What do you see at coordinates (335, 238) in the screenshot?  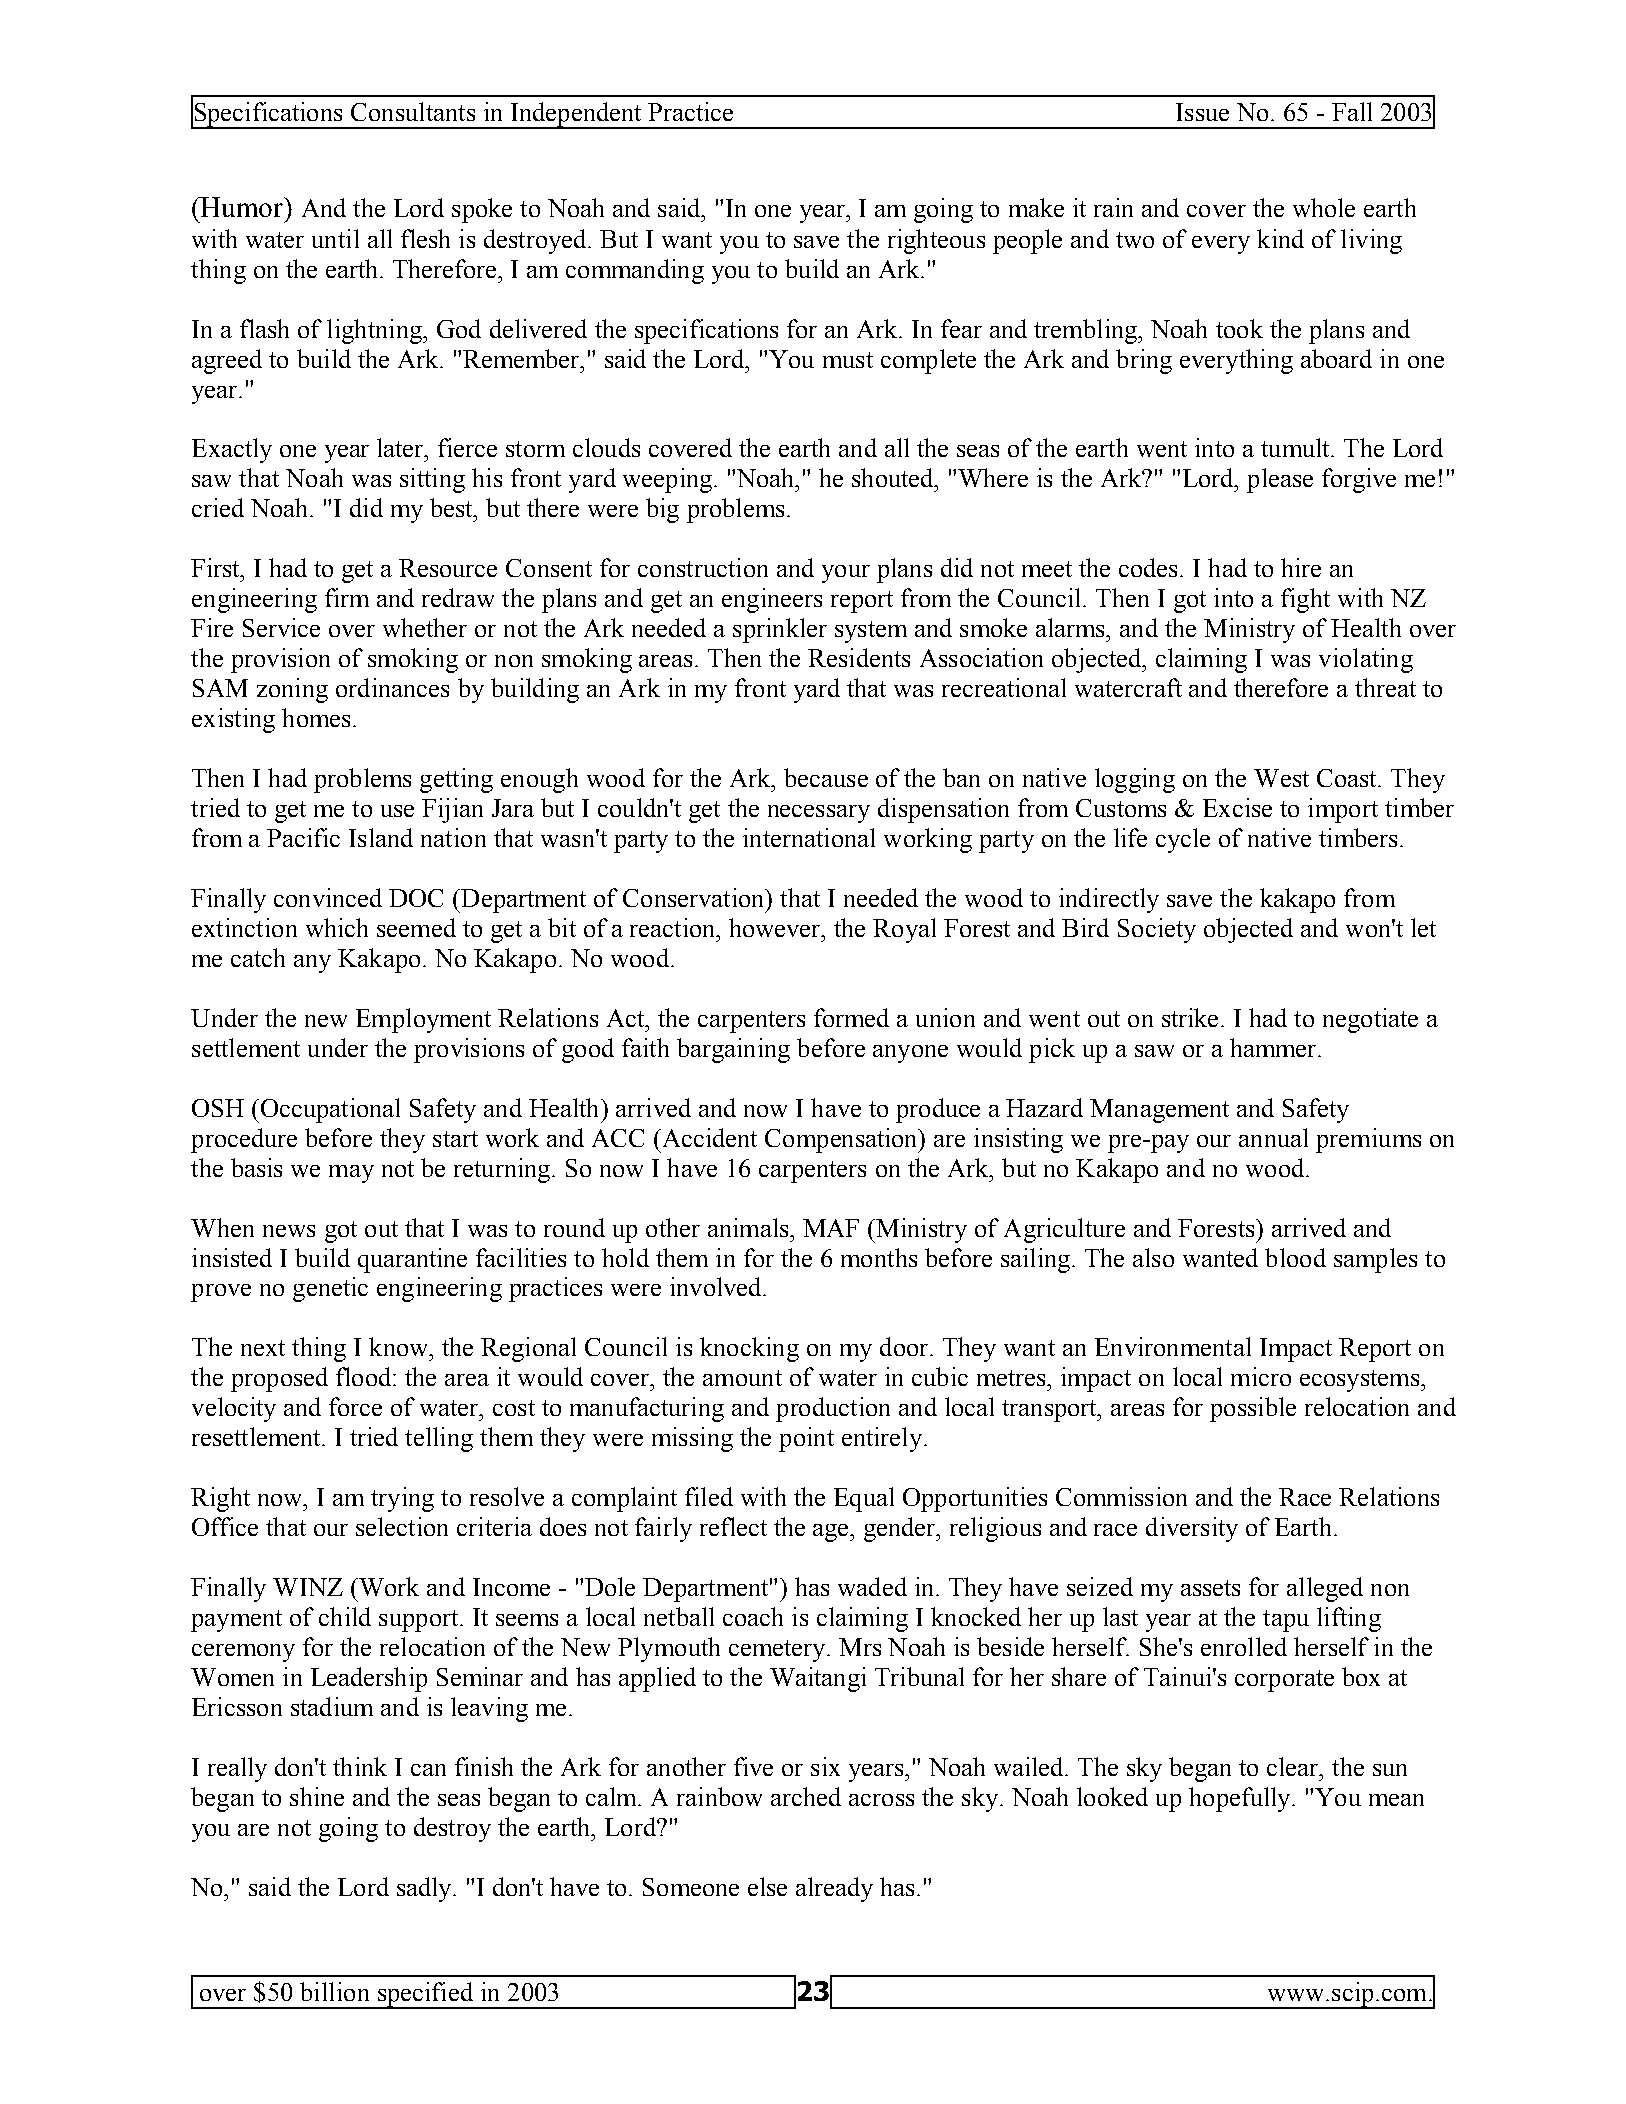 I see `until` at bounding box center [335, 238].
